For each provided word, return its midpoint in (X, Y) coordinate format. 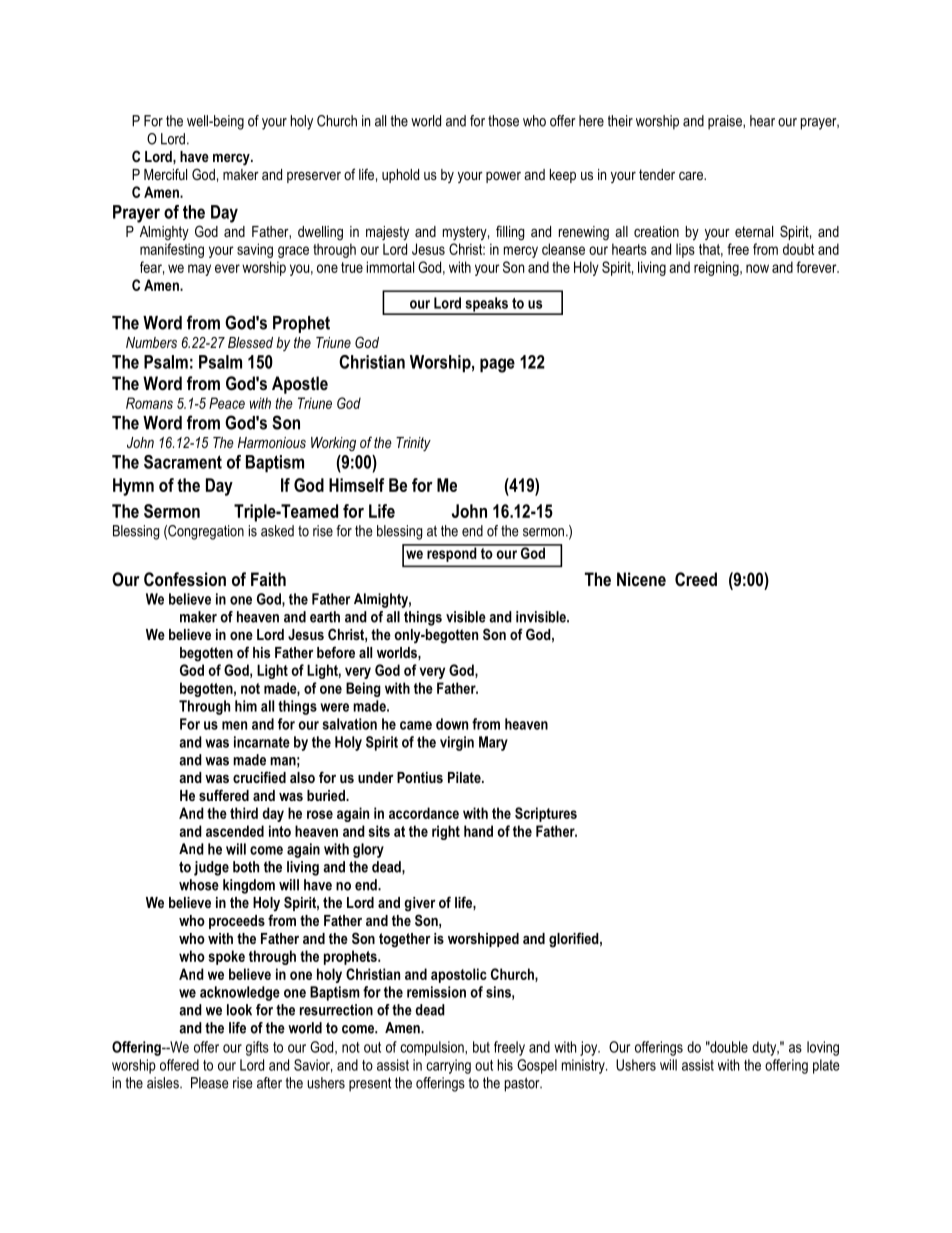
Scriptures (546, 814)
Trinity (413, 444)
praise (726, 122)
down (452, 724)
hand (478, 831)
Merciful (165, 174)
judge (211, 868)
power (503, 177)
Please (209, 1083)
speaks (486, 305)
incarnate (262, 742)
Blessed (250, 342)
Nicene (641, 579)
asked (277, 531)
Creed (696, 579)
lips (685, 250)
